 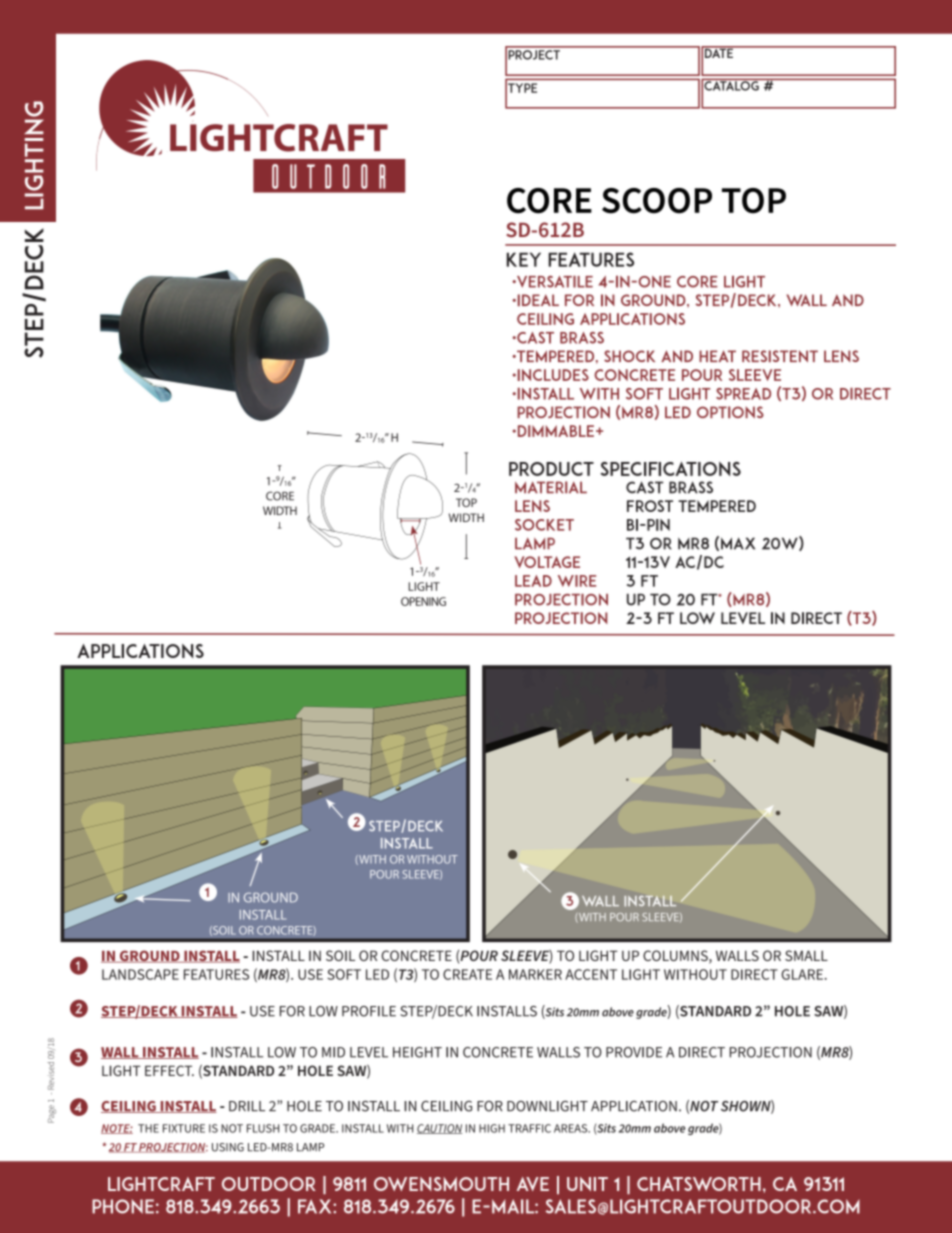 I want to click on lead, so click(x=533, y=581).
